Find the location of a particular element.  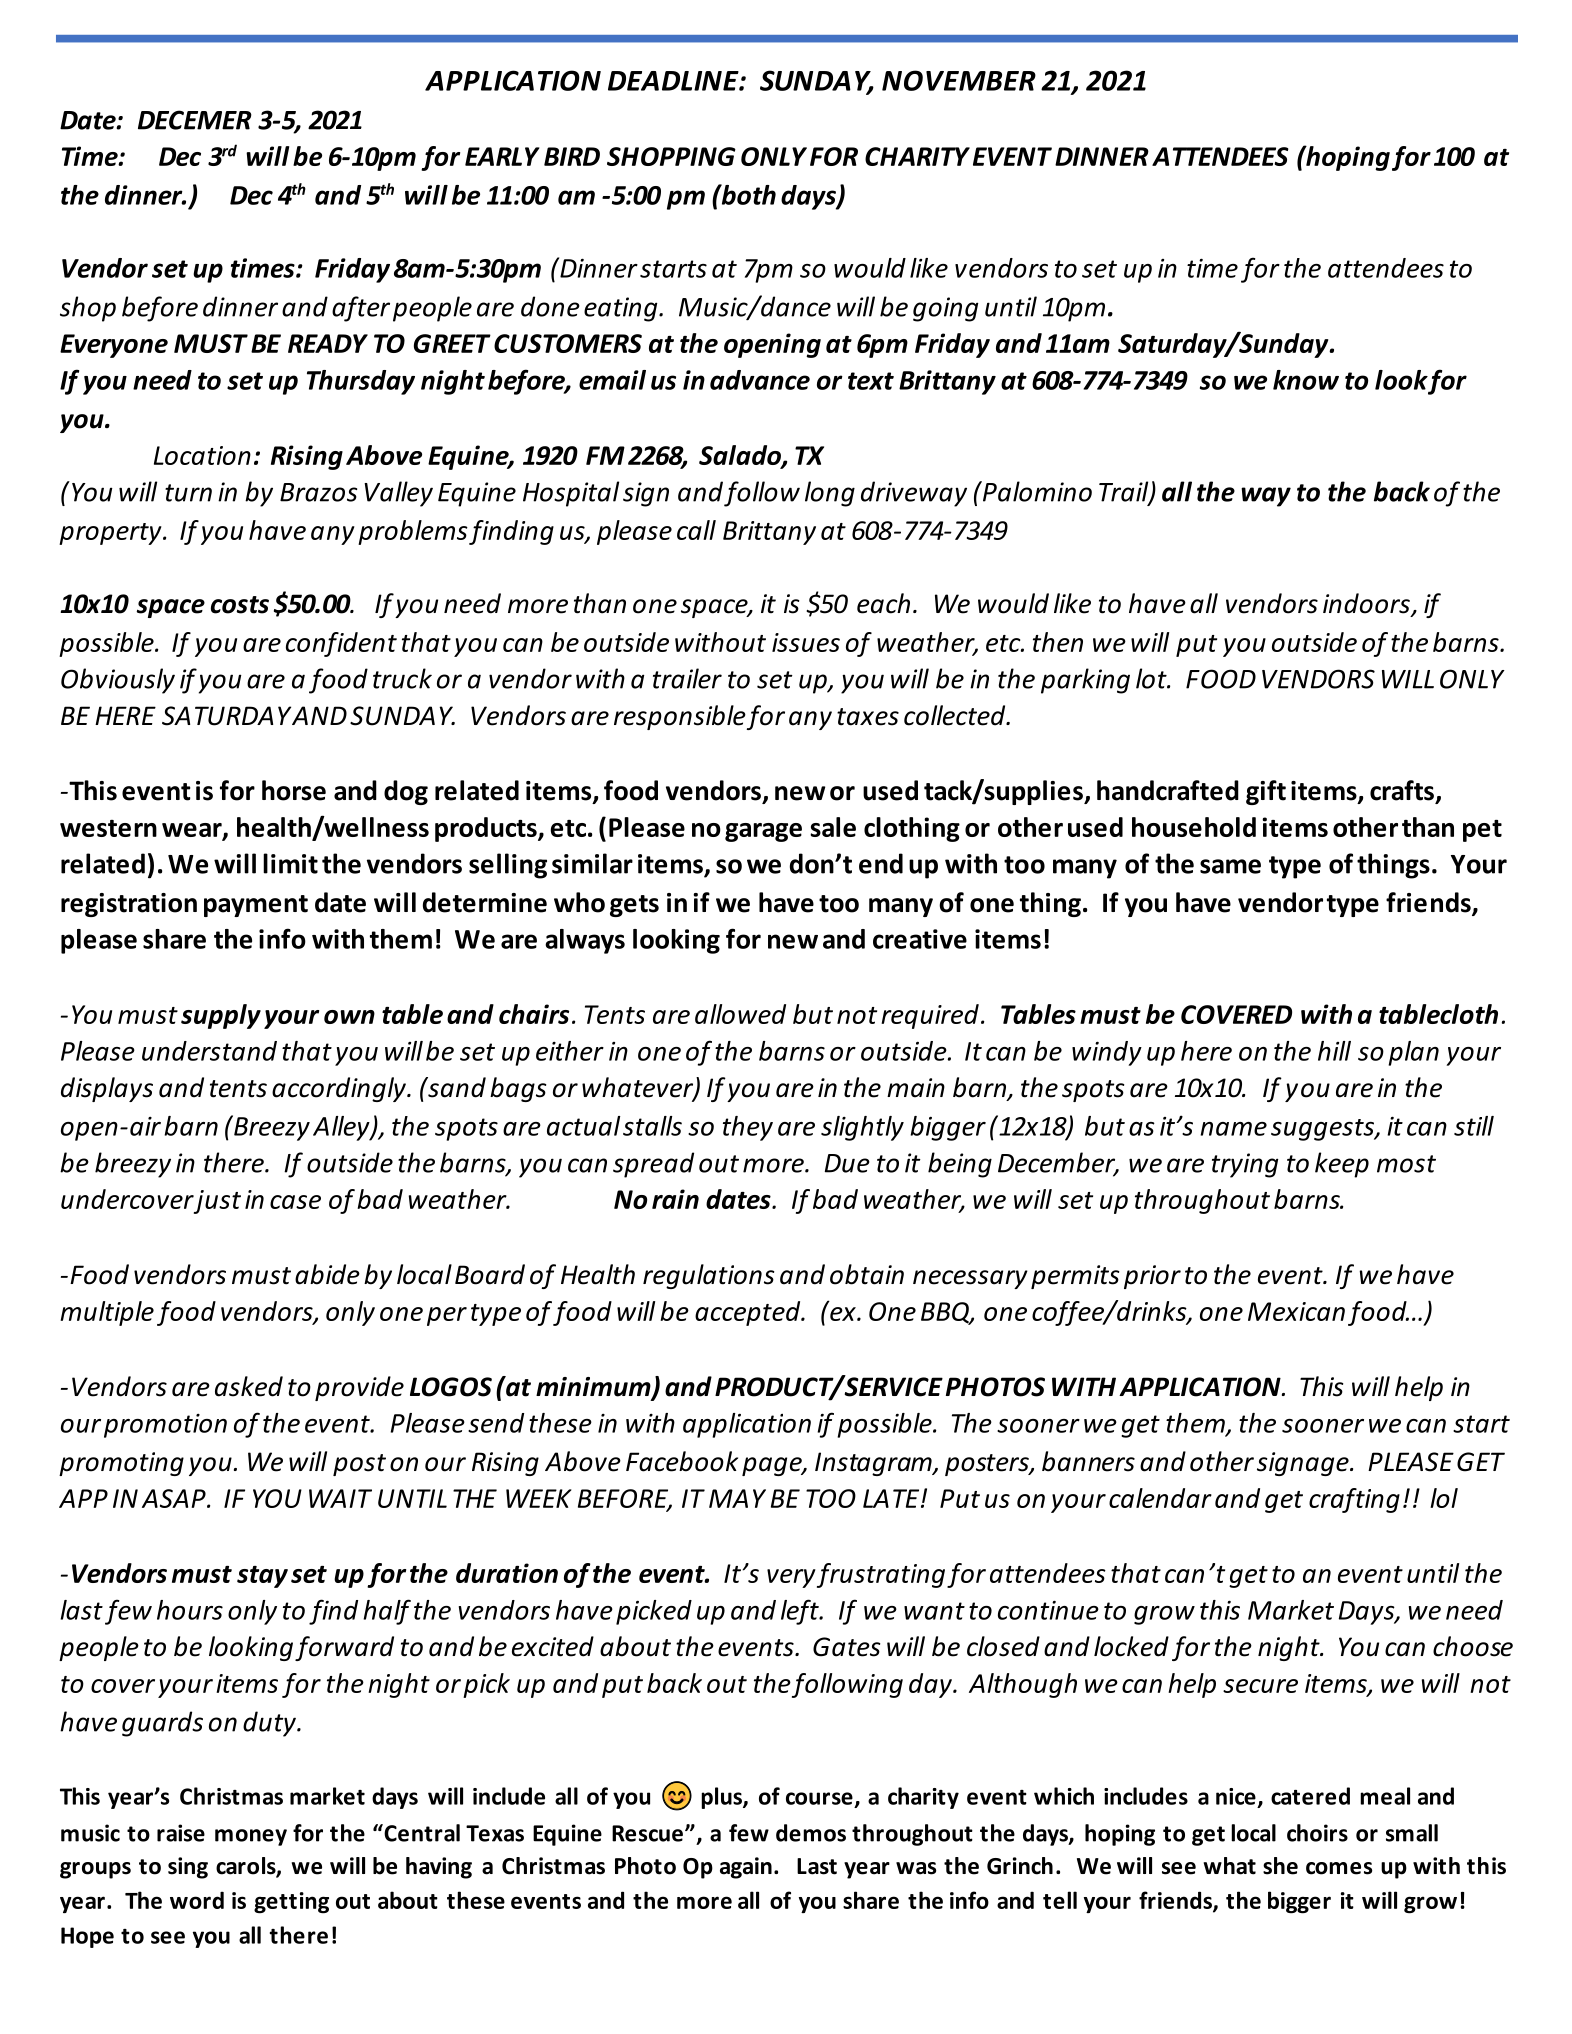

EARLY is located at coordinates (502, 156).
